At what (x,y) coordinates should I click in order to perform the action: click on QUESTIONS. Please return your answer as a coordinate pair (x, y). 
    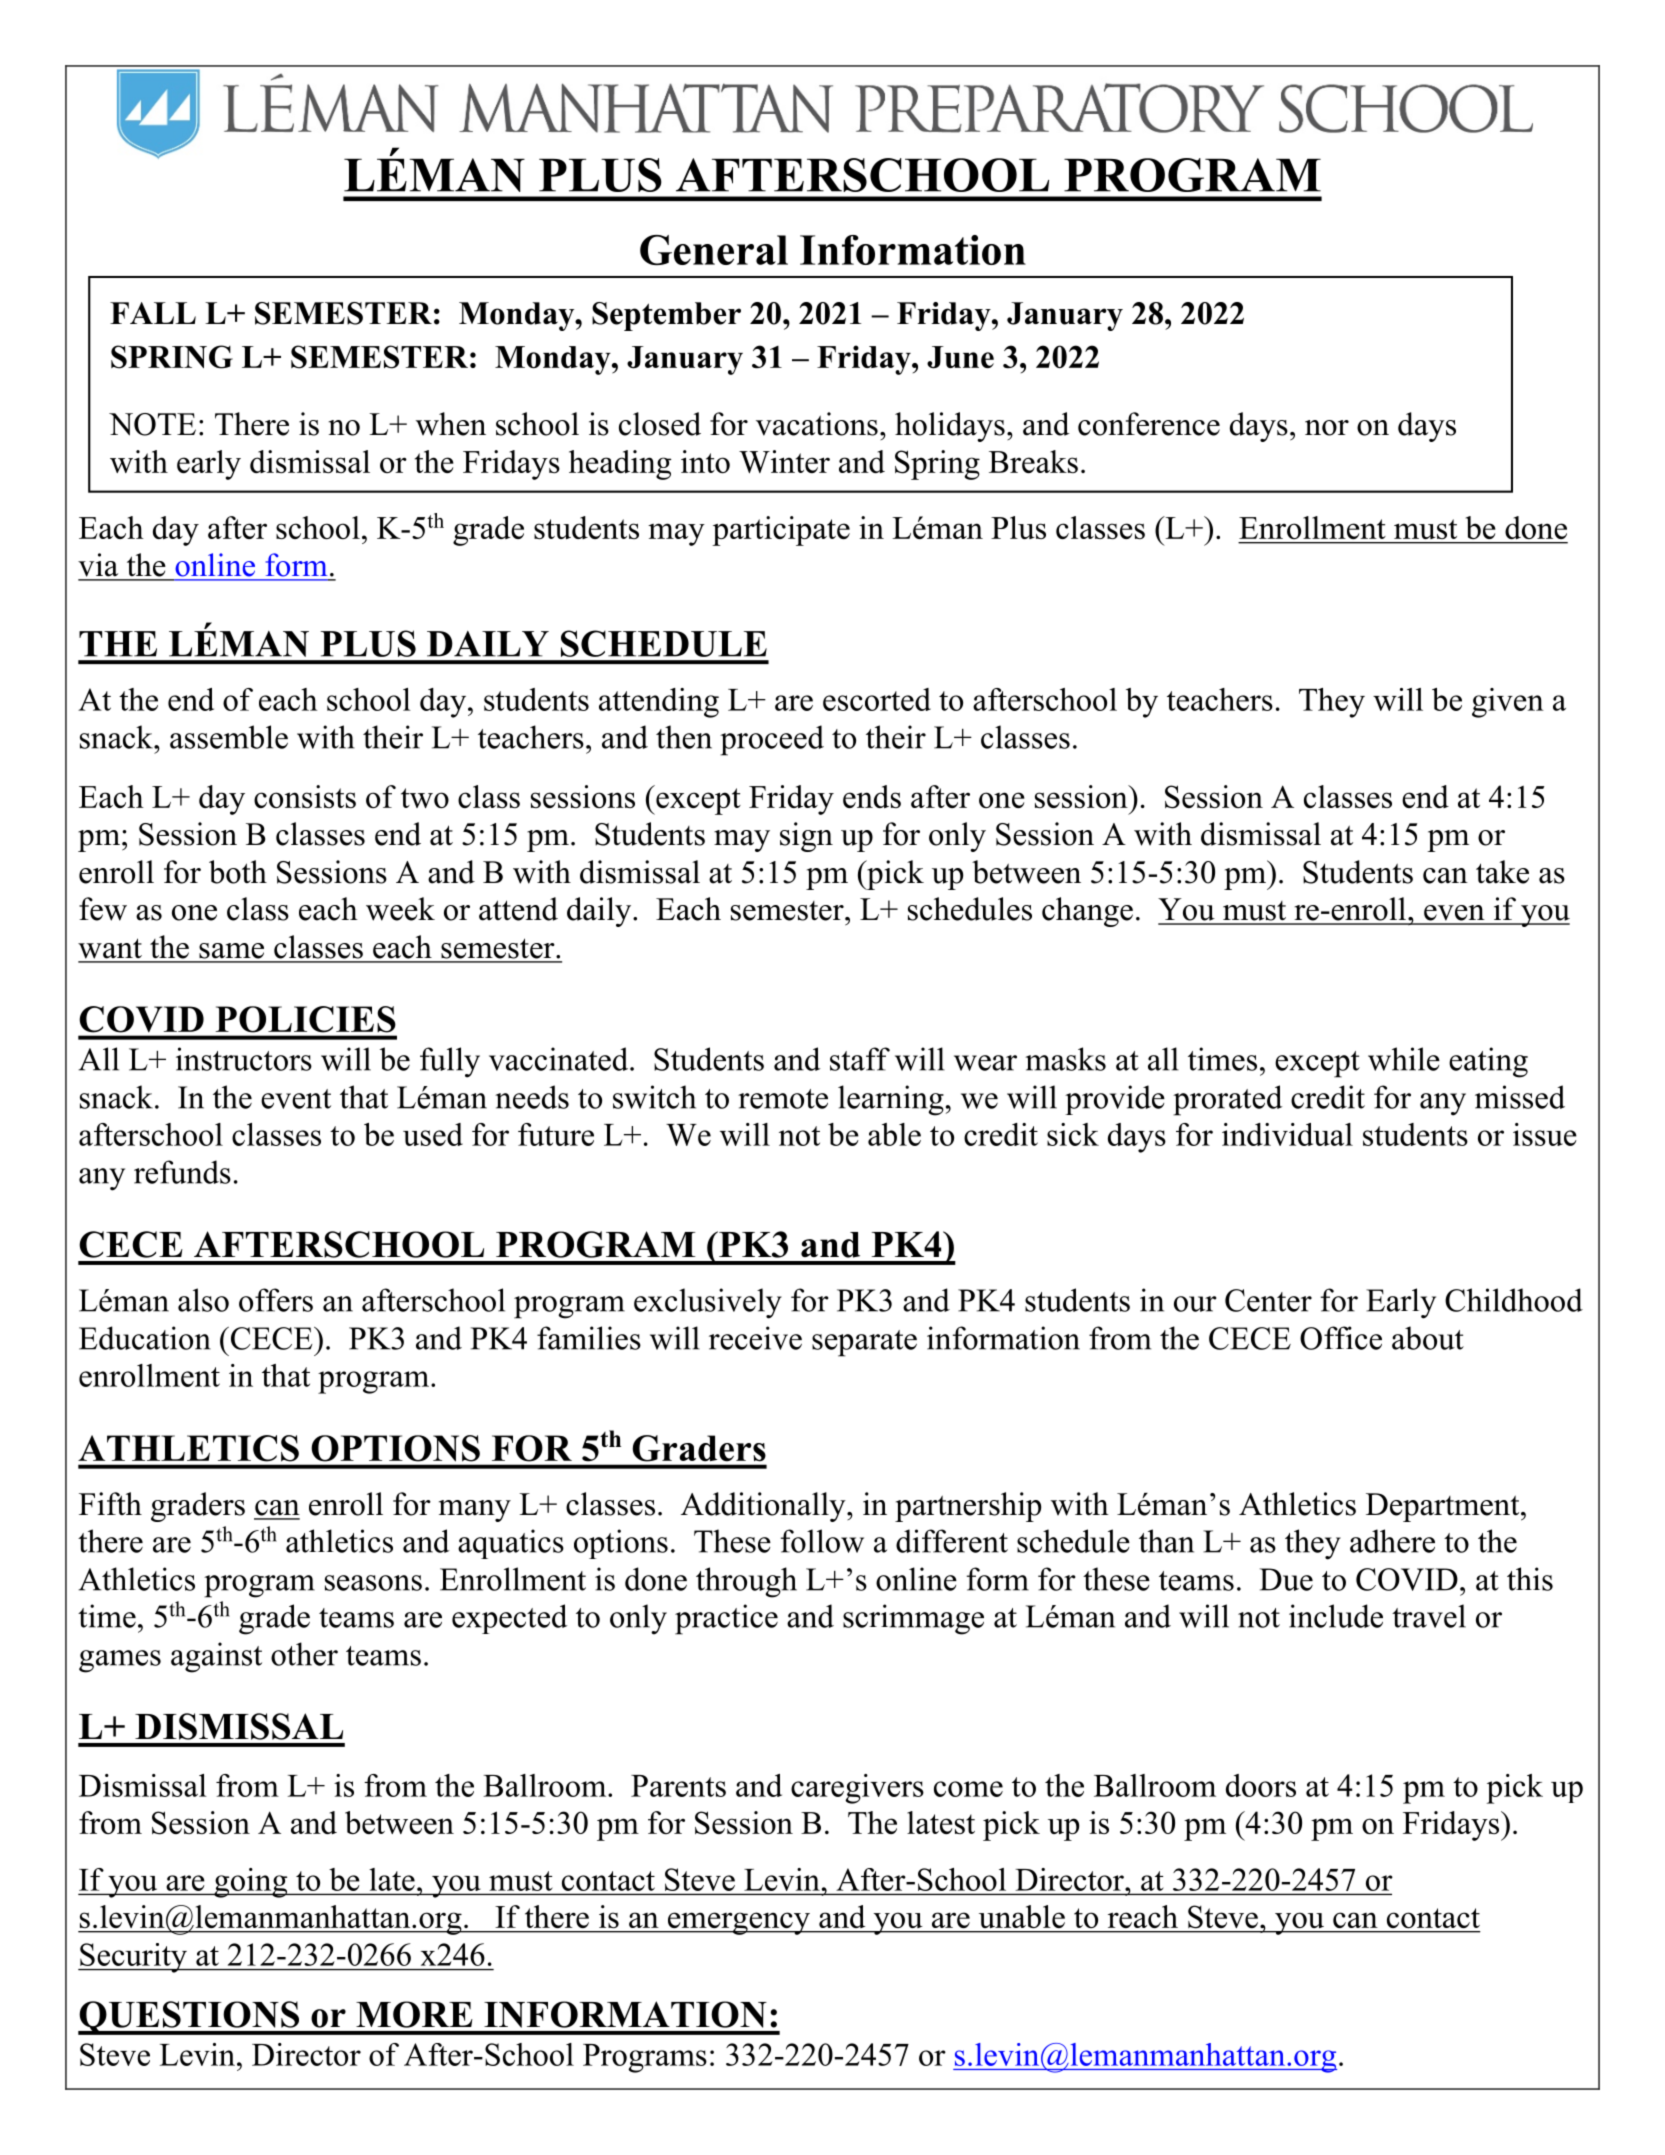
    Looking at the image, I should click on (189, 2018).
